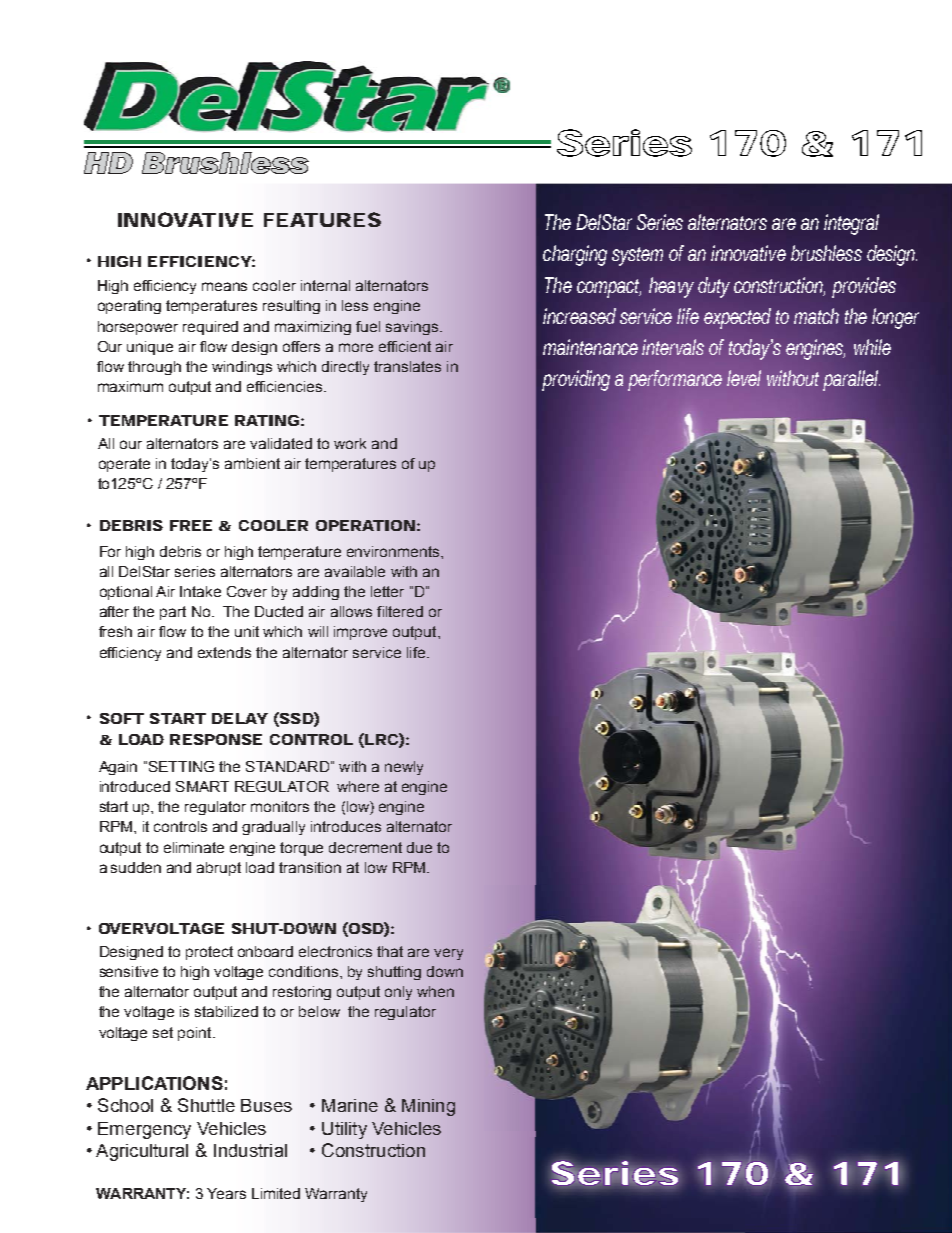 This page has height=1233, width=952. What do you see at coordinates (252, 463) in the page?
I see `ambient` at bounding box center [252, 463].
